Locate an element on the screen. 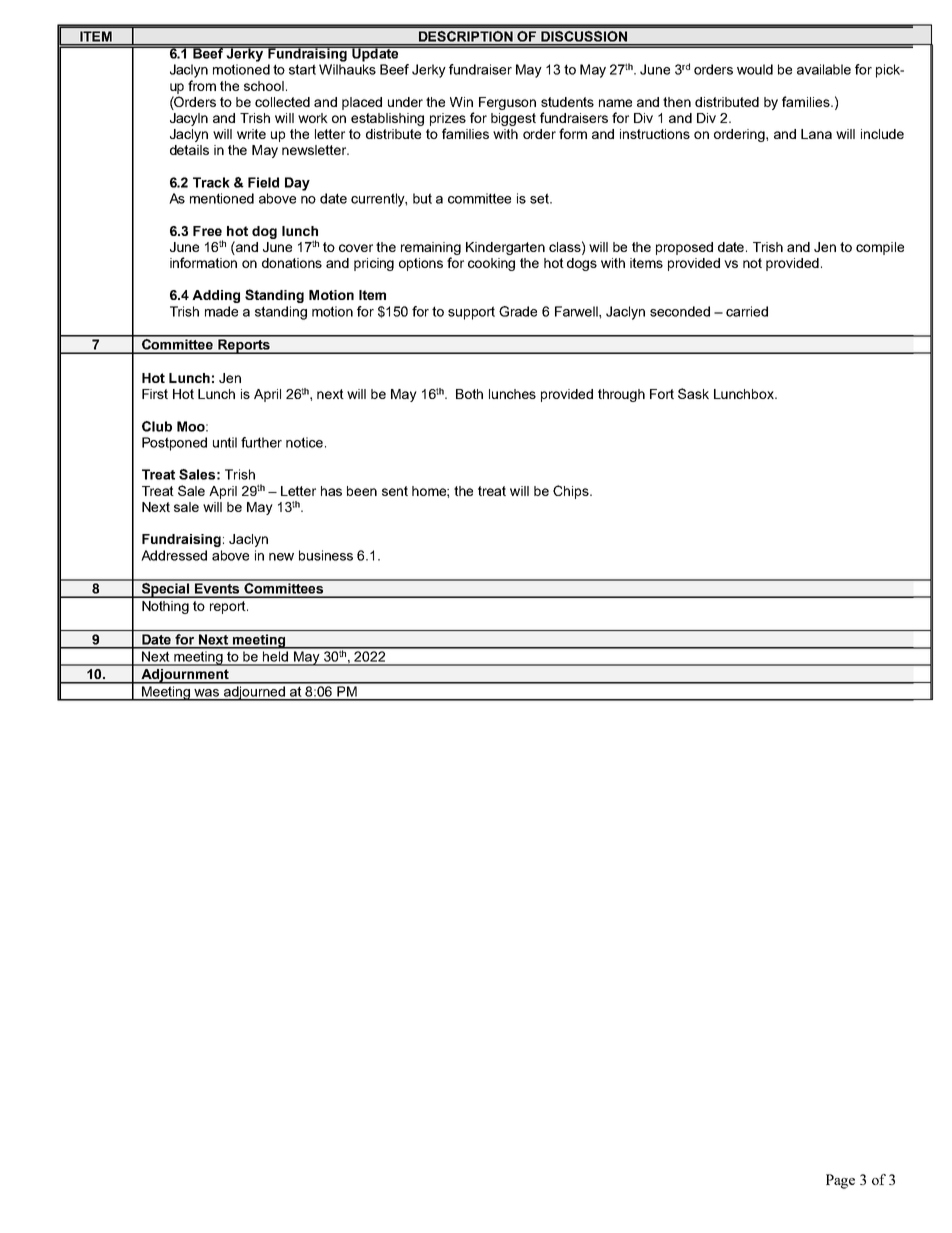  Addressed is located at coordinates (174, 555).
